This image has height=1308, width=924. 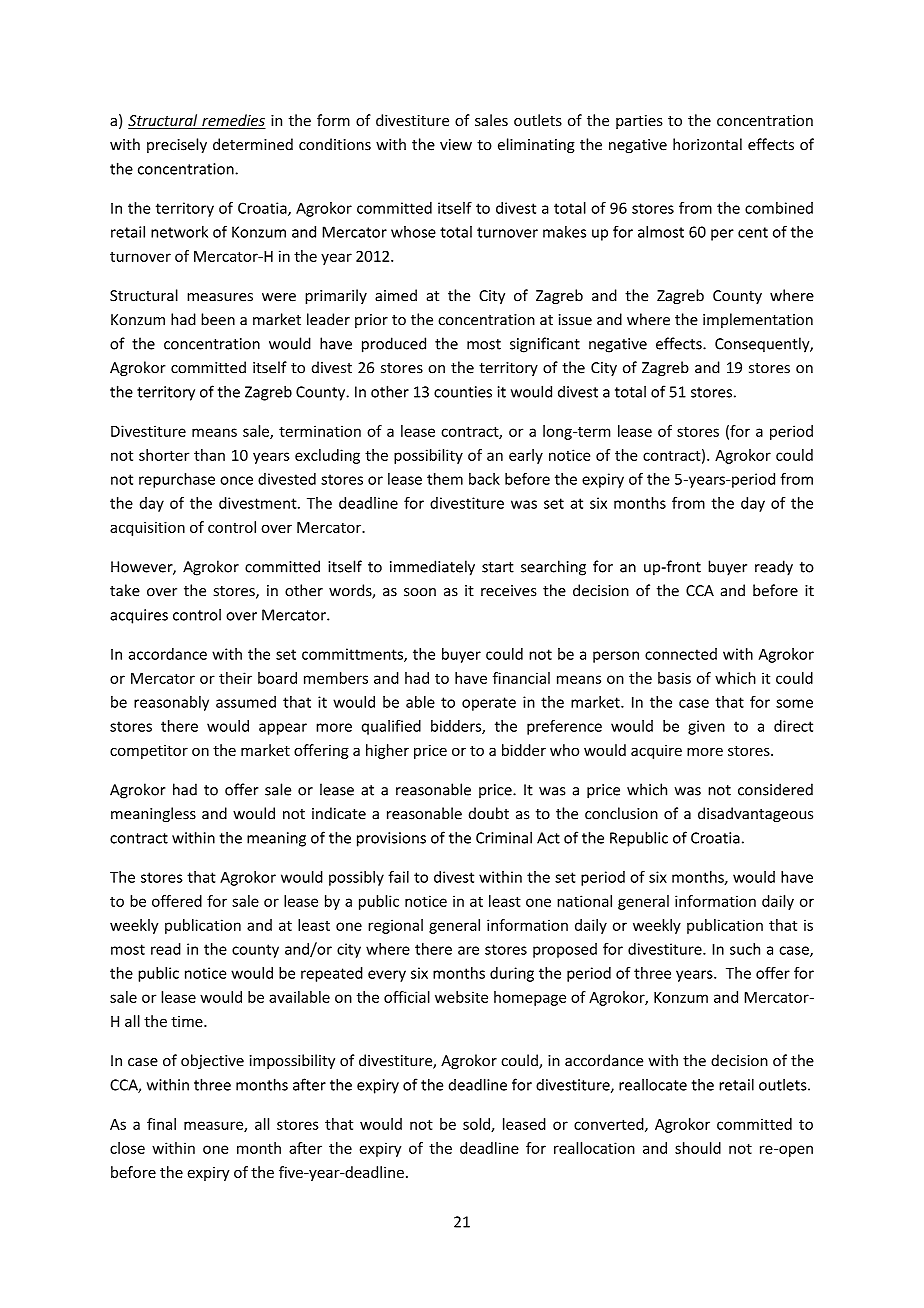 I want to click on sold, so click(x=477, y=1125).
